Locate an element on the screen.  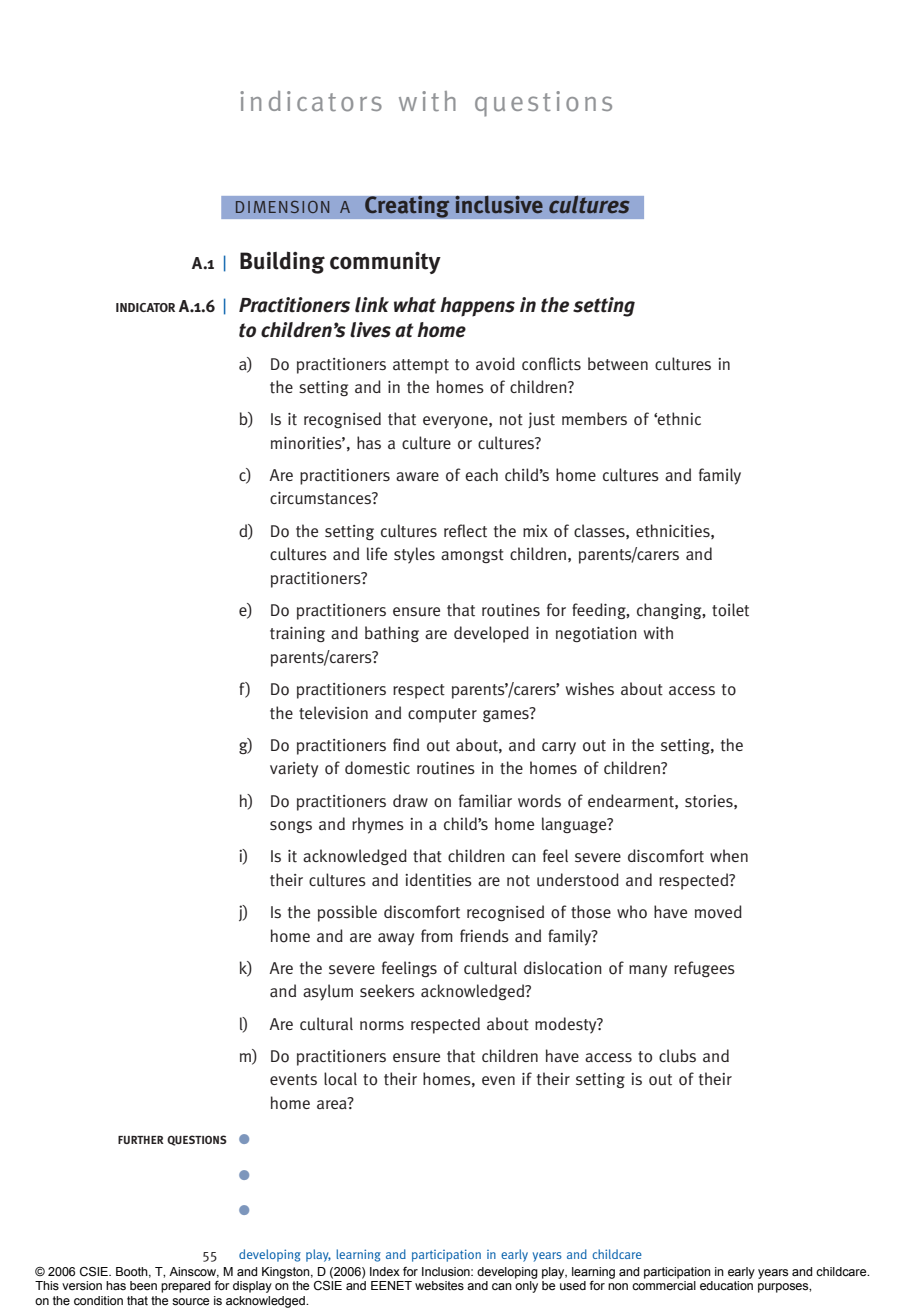
variety is located at coordinates (294, 770).
